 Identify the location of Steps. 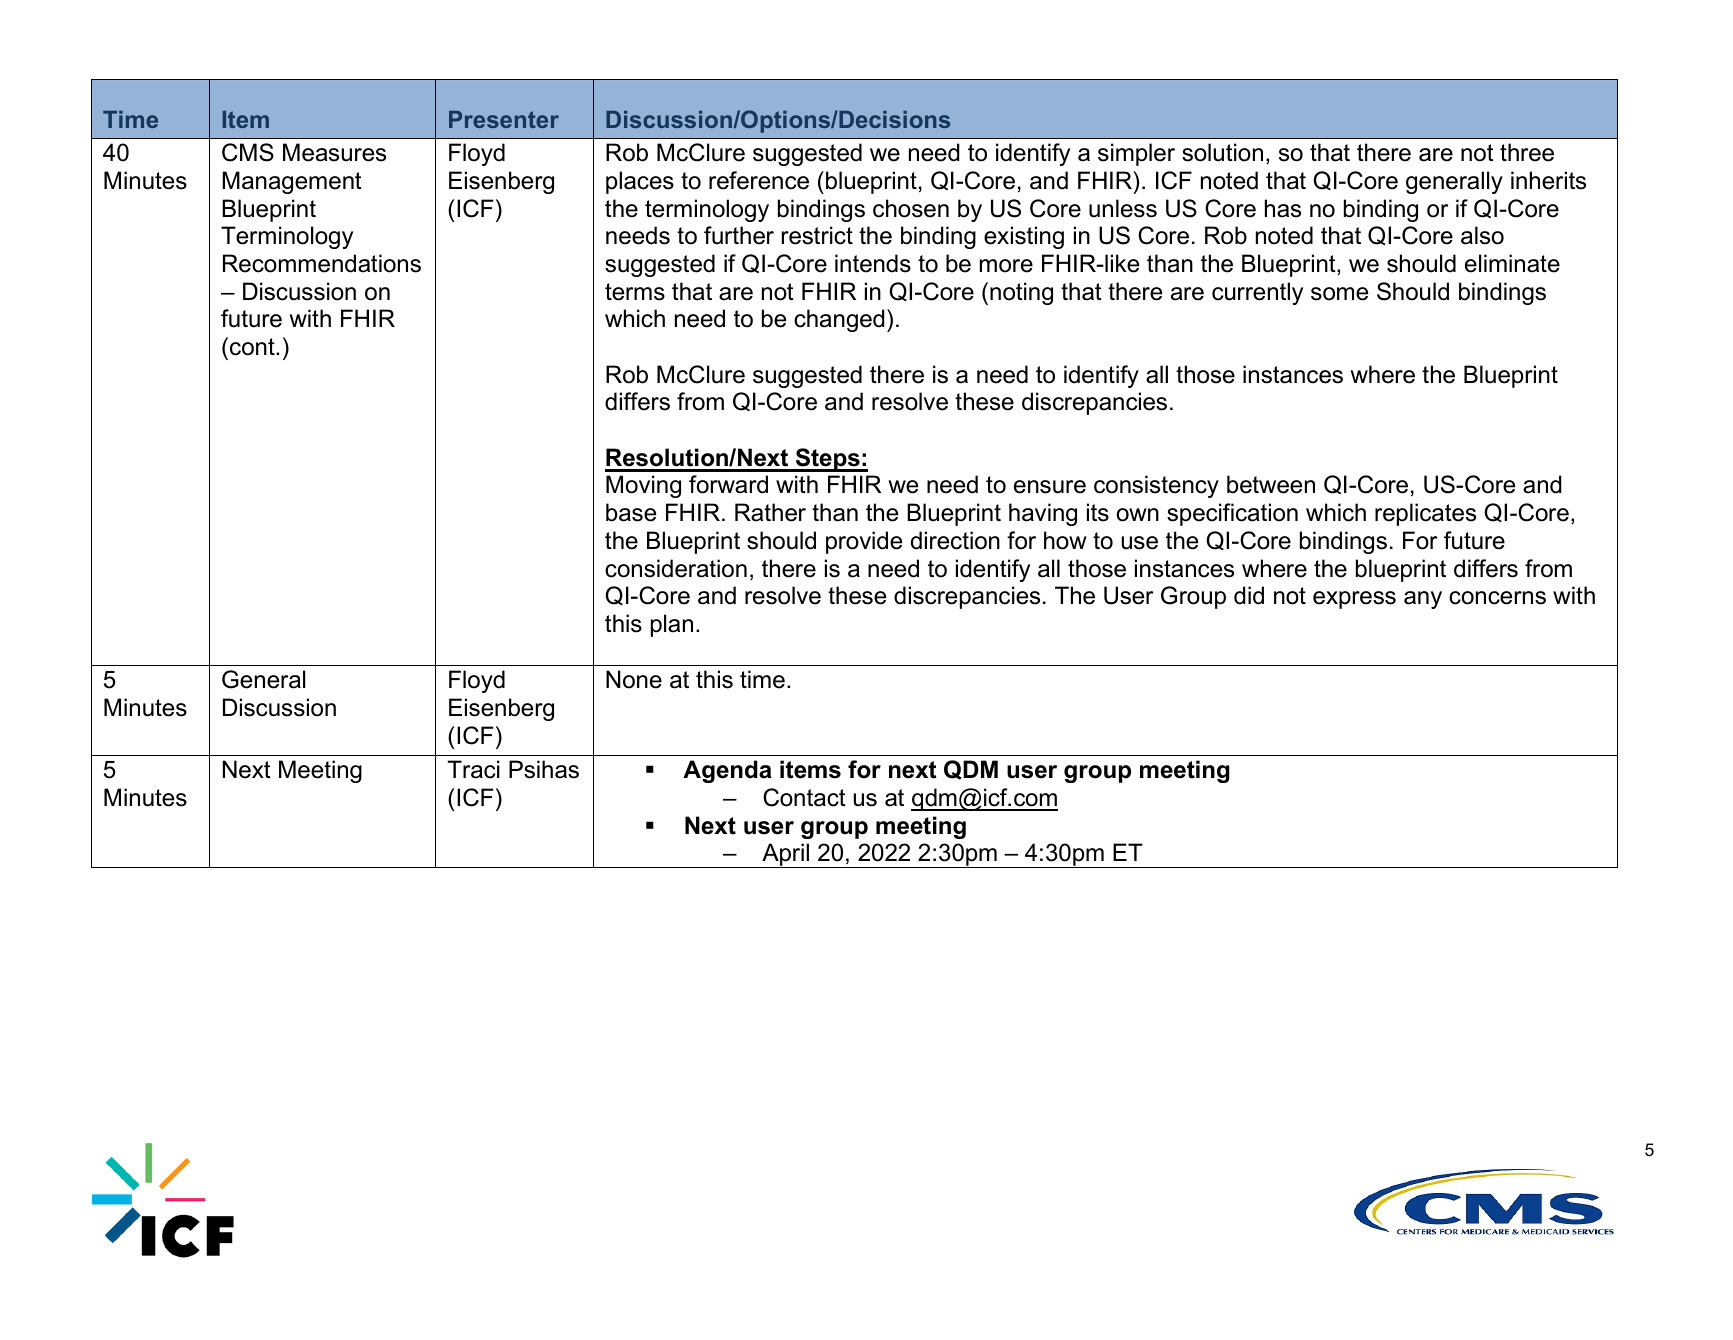
(827, 460).
